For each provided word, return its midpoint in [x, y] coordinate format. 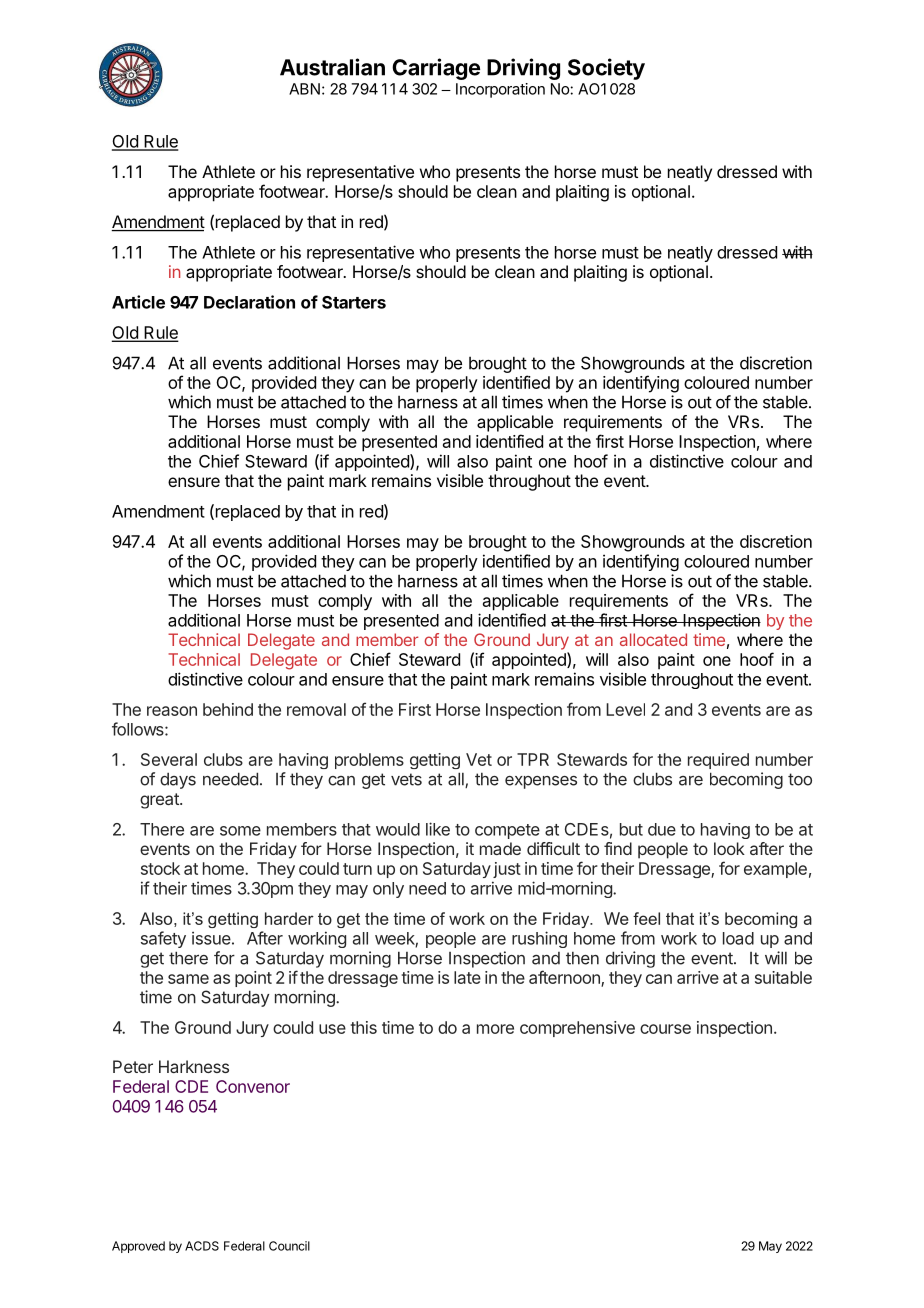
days [178, 781]
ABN [304, 89]
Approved [138, 1247]
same [188, 979]
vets [406, 779]
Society [606, 69]
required [718, 761]
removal [316, 709]
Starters [354, 302]
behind [228, 709]
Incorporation [500, 90]
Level [625, 709]
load [738, 938]
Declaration [249, 302]
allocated [653, 639]
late [467, 977]
